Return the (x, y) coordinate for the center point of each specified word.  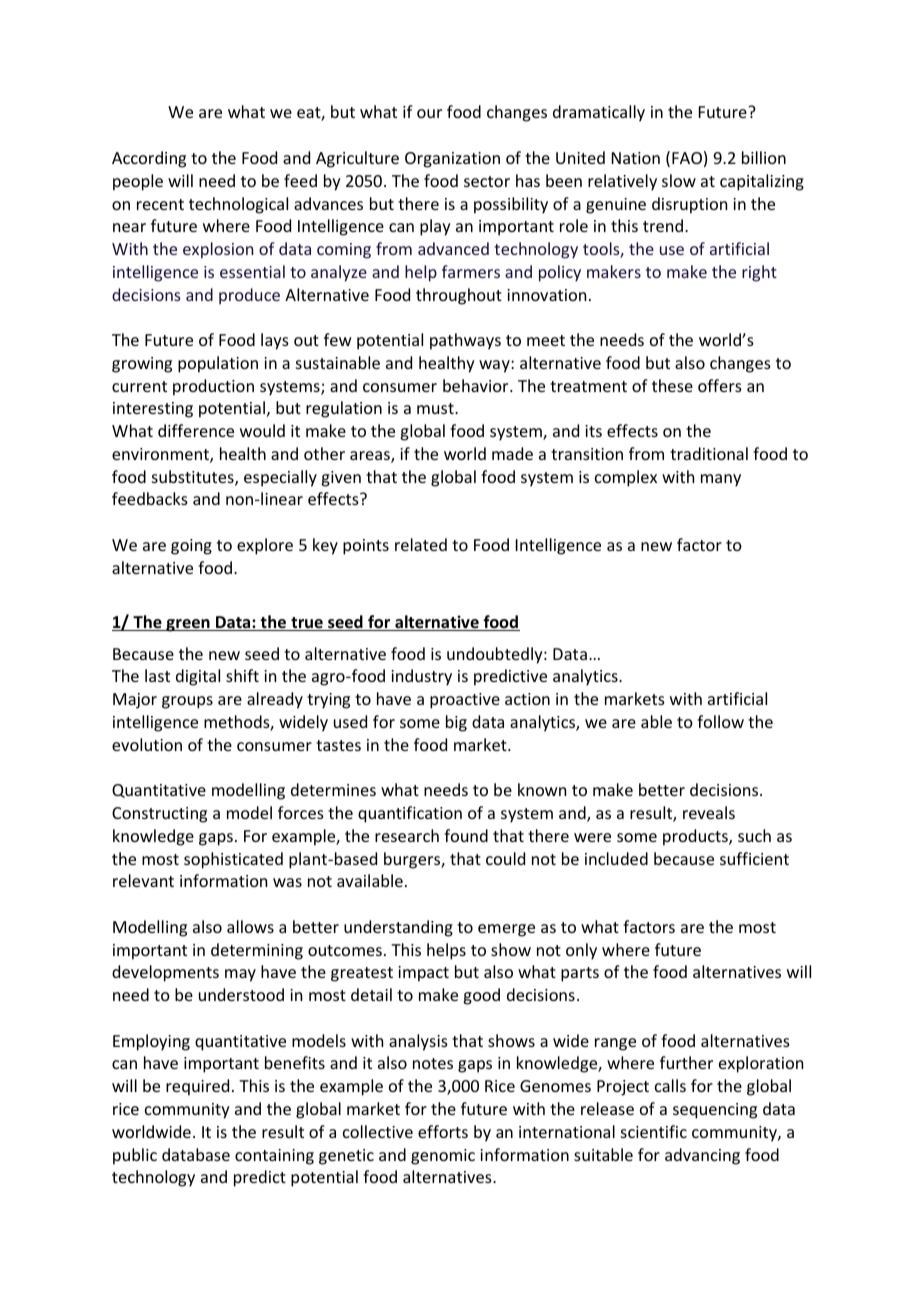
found (466, 835)
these (672, 385)
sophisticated (233, 860)
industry (421, 677)
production (213, 387)
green (188, 625)
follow (720, 721)
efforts (443, 1131)
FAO (687, 158)
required (197, 1087)
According (149, 159)
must (436, 408)
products (696, 837)
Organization (452, 160)
